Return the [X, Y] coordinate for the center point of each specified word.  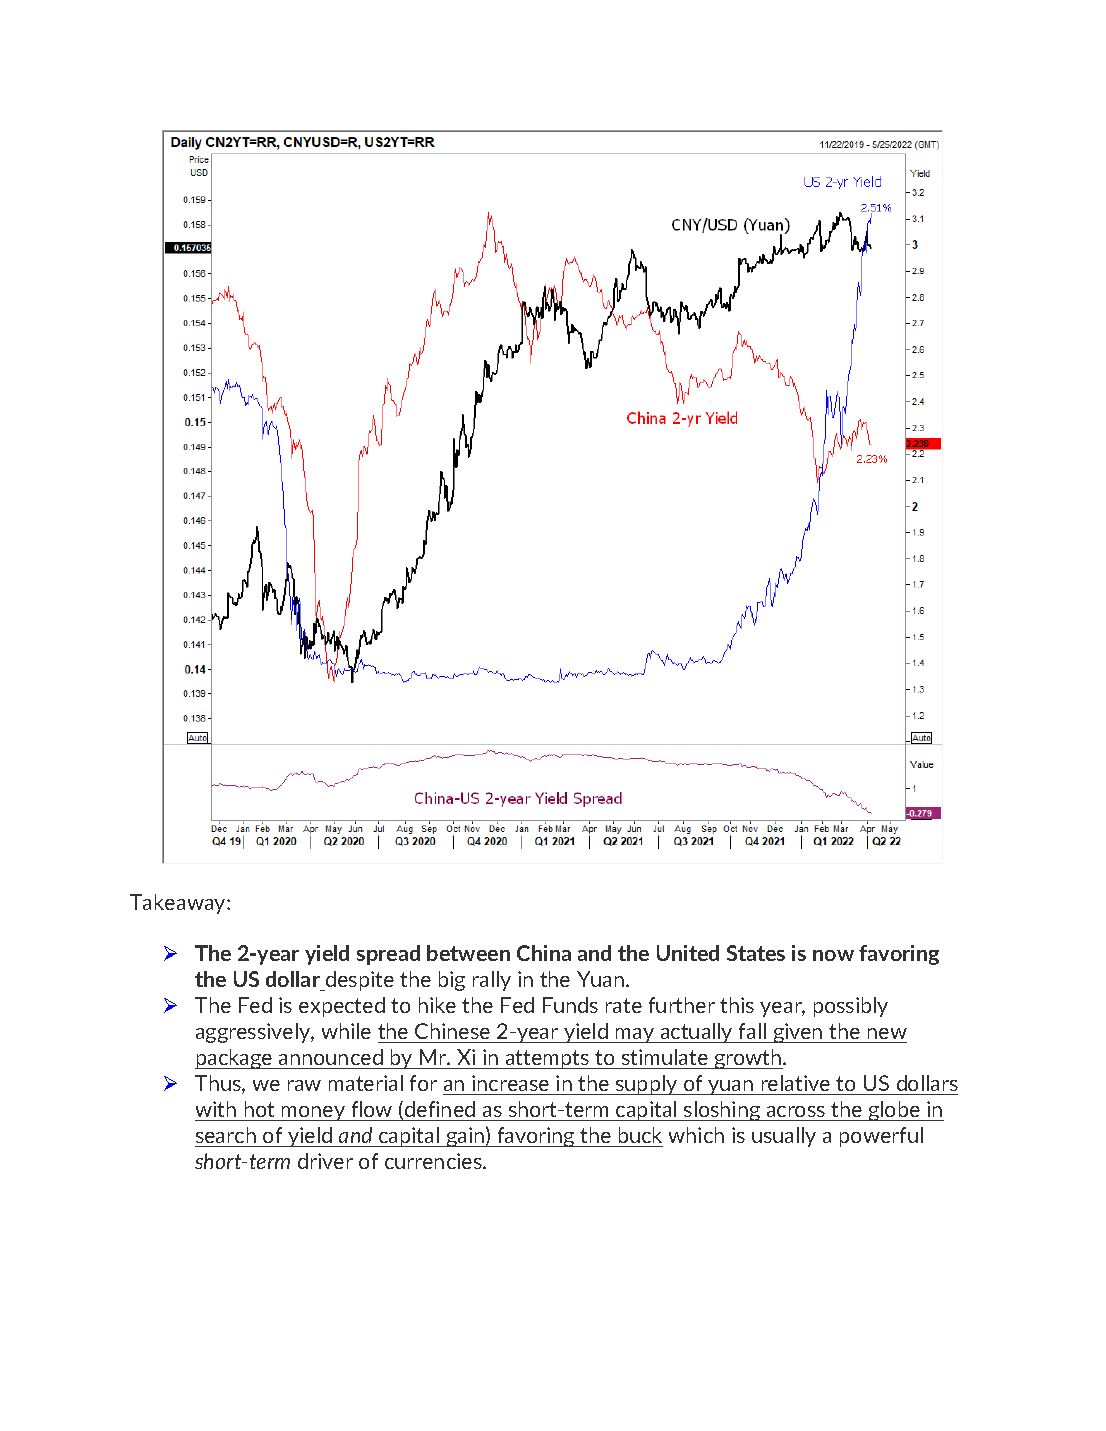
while [346, 1031]
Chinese [452, 1031]
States [756, 953]
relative [796, 1083]
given [798, 1033]
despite [359, 981]
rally [492, 981]
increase [510, 1083]
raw [304, 1085]
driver [325, 1161]
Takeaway [179, 904]
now [833, 955]
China [544, 953]
